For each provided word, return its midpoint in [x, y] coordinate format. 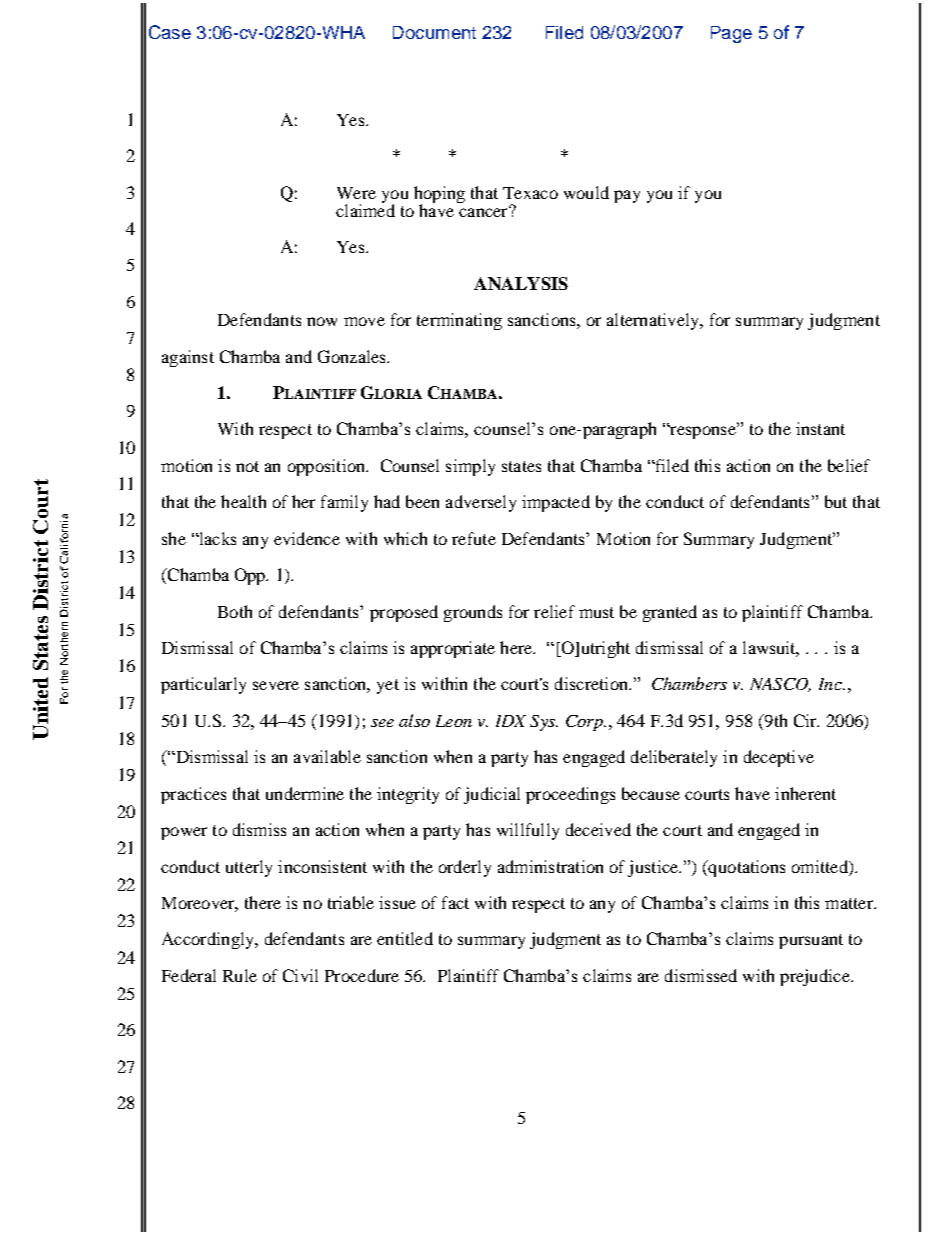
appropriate [453, 649]
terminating [459, 321]
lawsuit [771, 649]
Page [731, 34]
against [188, 358]
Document [434, 32]
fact [455, 902]
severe [276, 685]
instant [820, 428]
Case [170, 32]
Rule [240, 975]
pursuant [811, 941]
